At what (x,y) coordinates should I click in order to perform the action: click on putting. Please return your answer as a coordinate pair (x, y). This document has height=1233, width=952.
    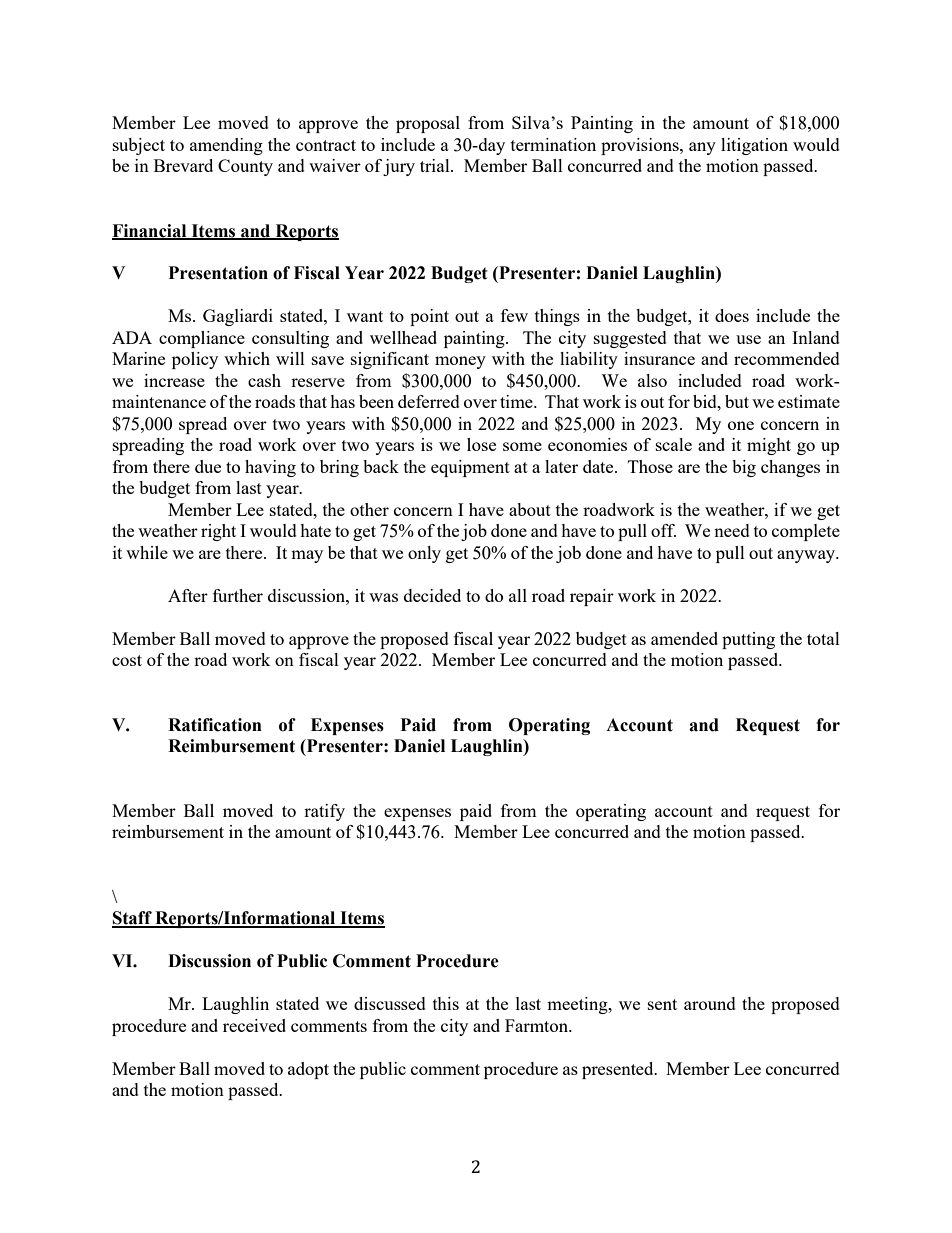
    Looking at the image, I should click on (748, 640).
